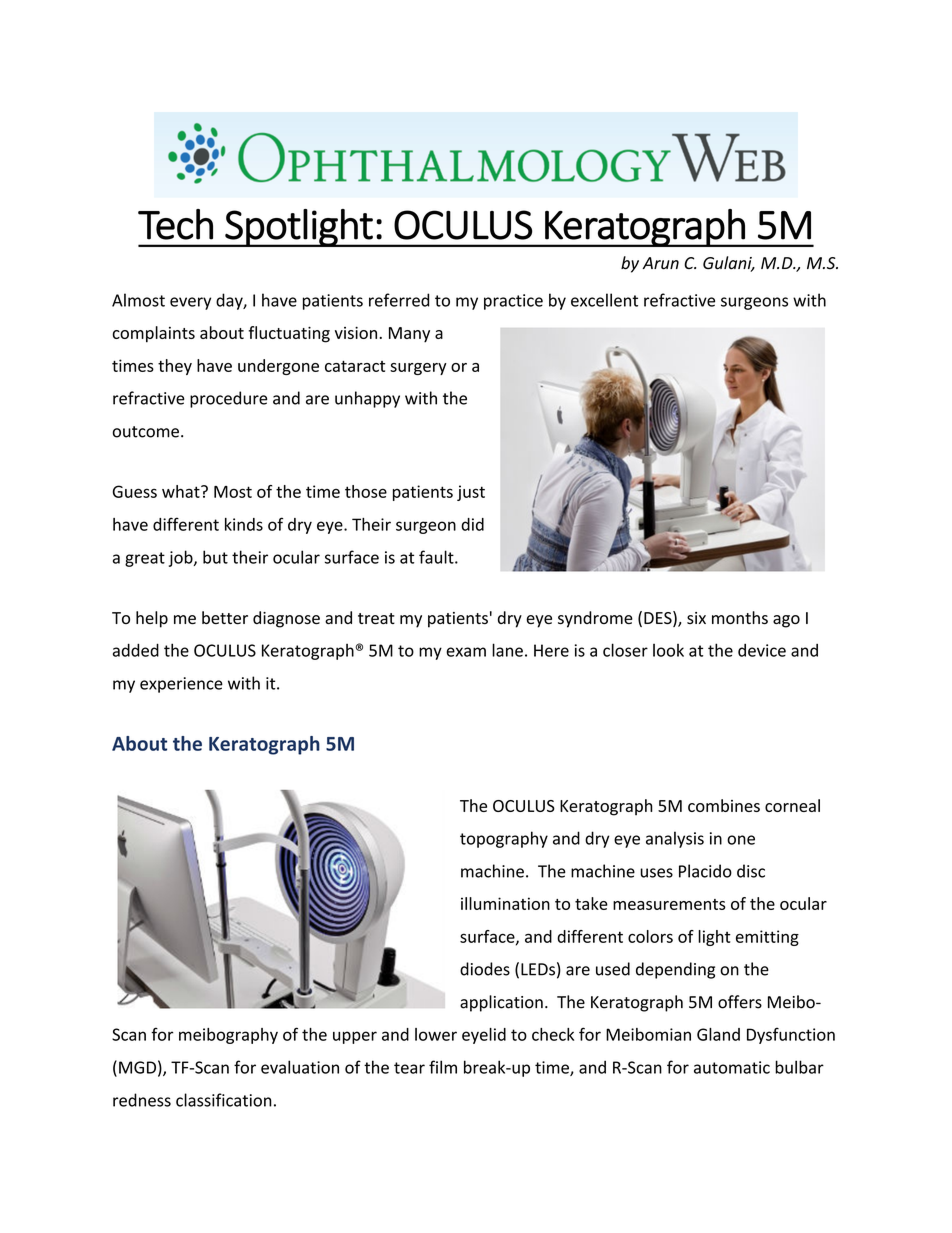 The width and height of the screenshot is (952, 1233). Describe the element at coordinates (175, 224) in the screenshot. I see `Tech` at that location.
